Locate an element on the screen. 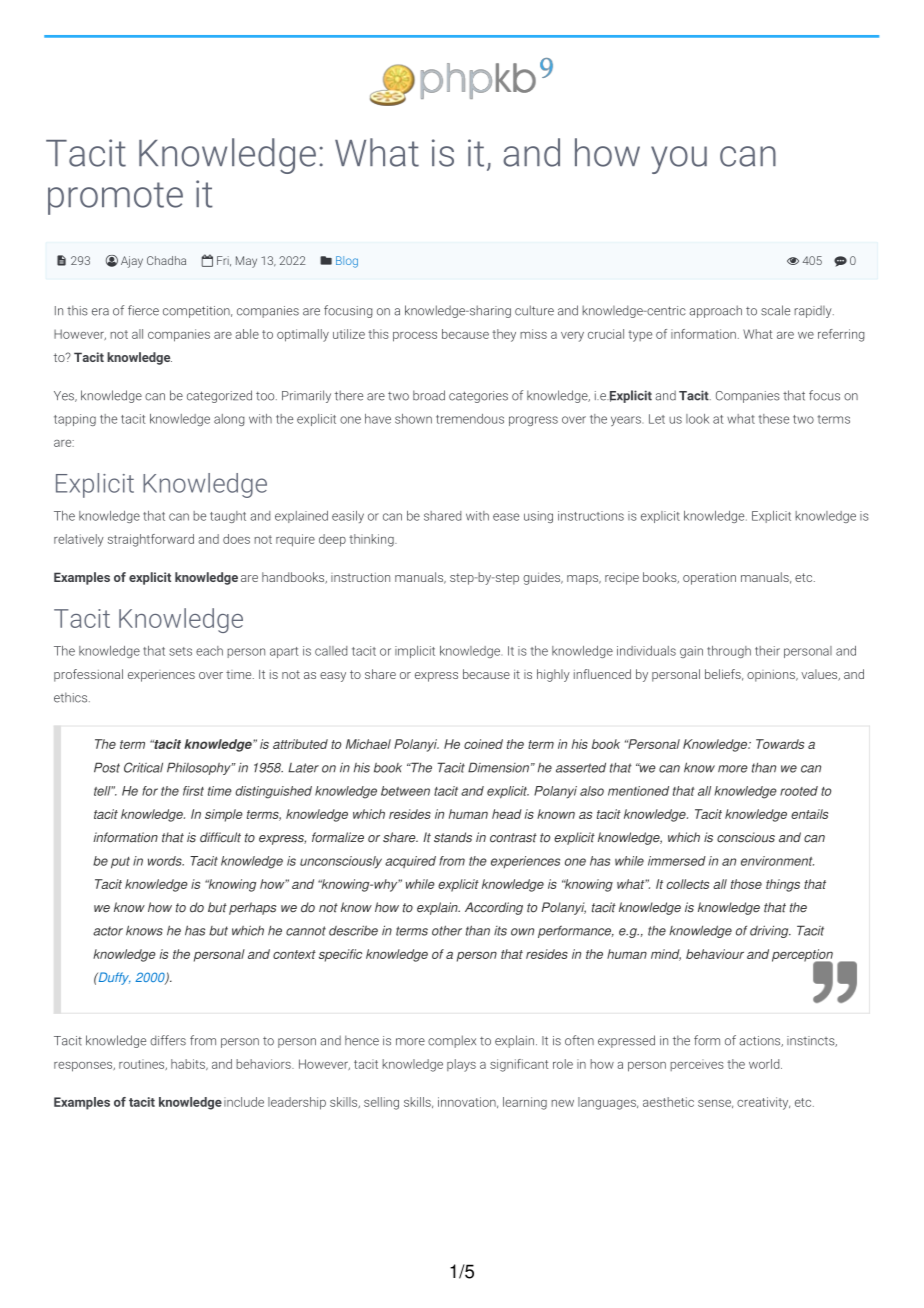  promote is located at coordinates (115, 198).
